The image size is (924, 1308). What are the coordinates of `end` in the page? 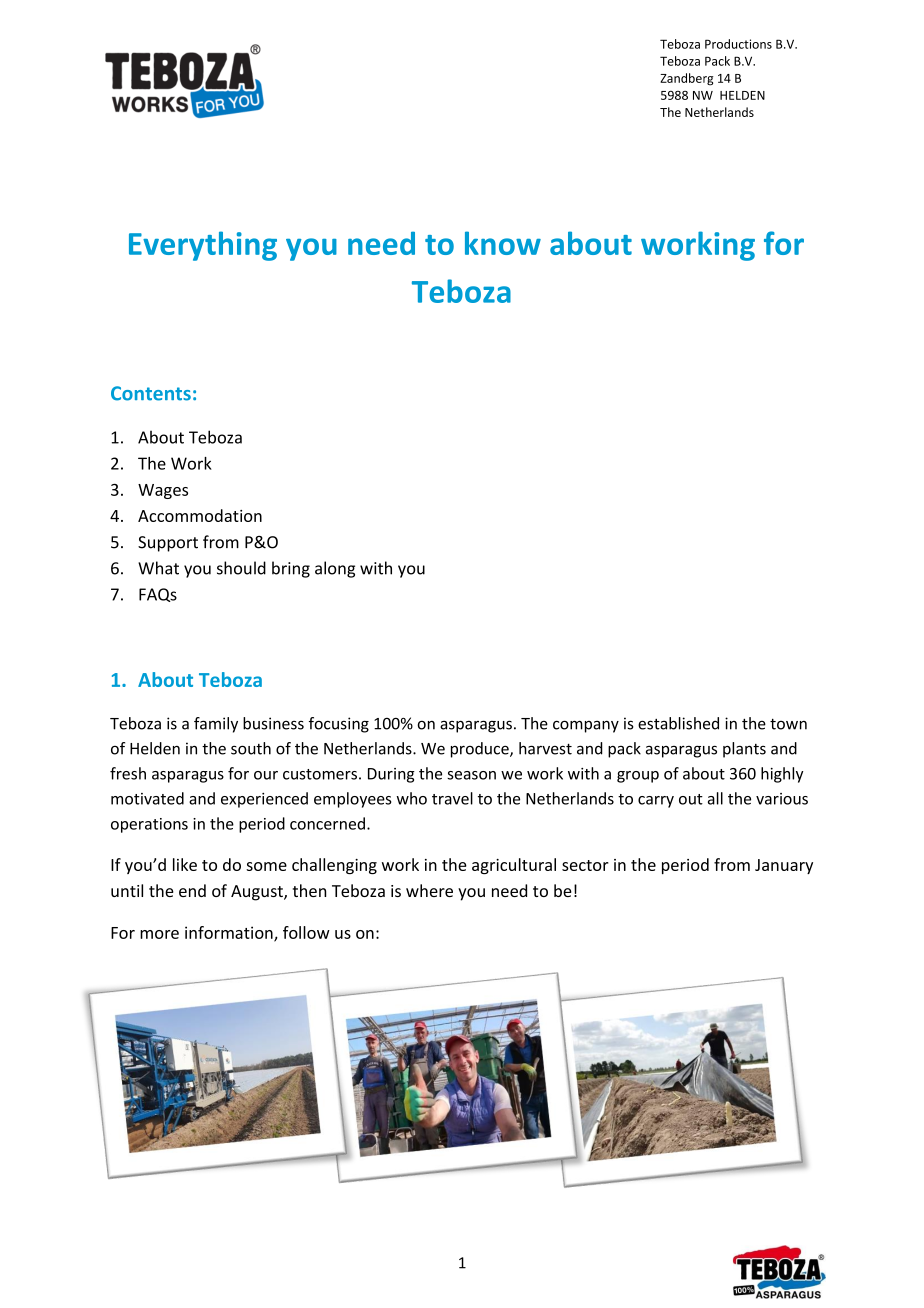 It's located at (192, 890).
